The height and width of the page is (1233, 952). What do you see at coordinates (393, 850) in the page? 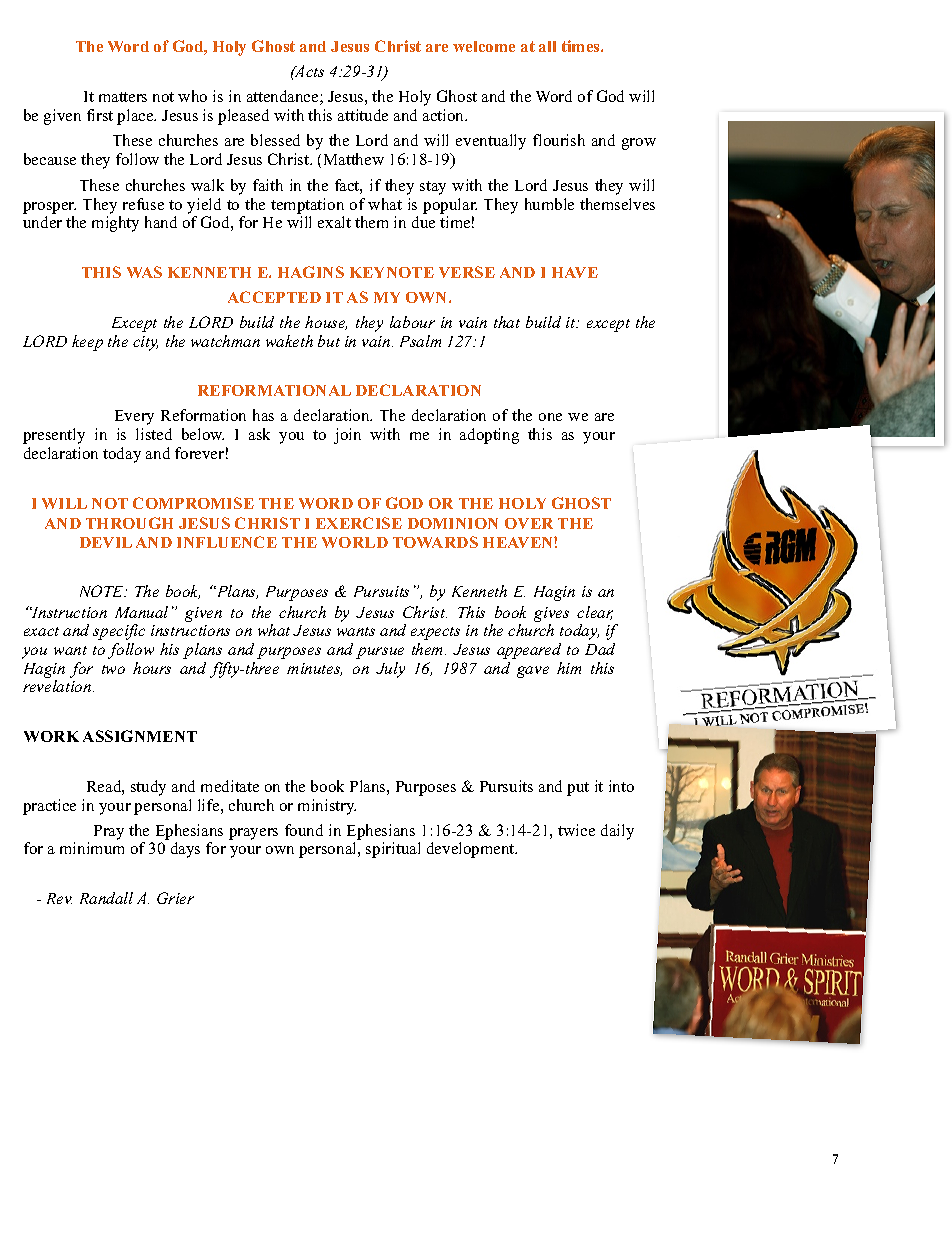
I see `spiritual` at bounding box center [393, 850].
